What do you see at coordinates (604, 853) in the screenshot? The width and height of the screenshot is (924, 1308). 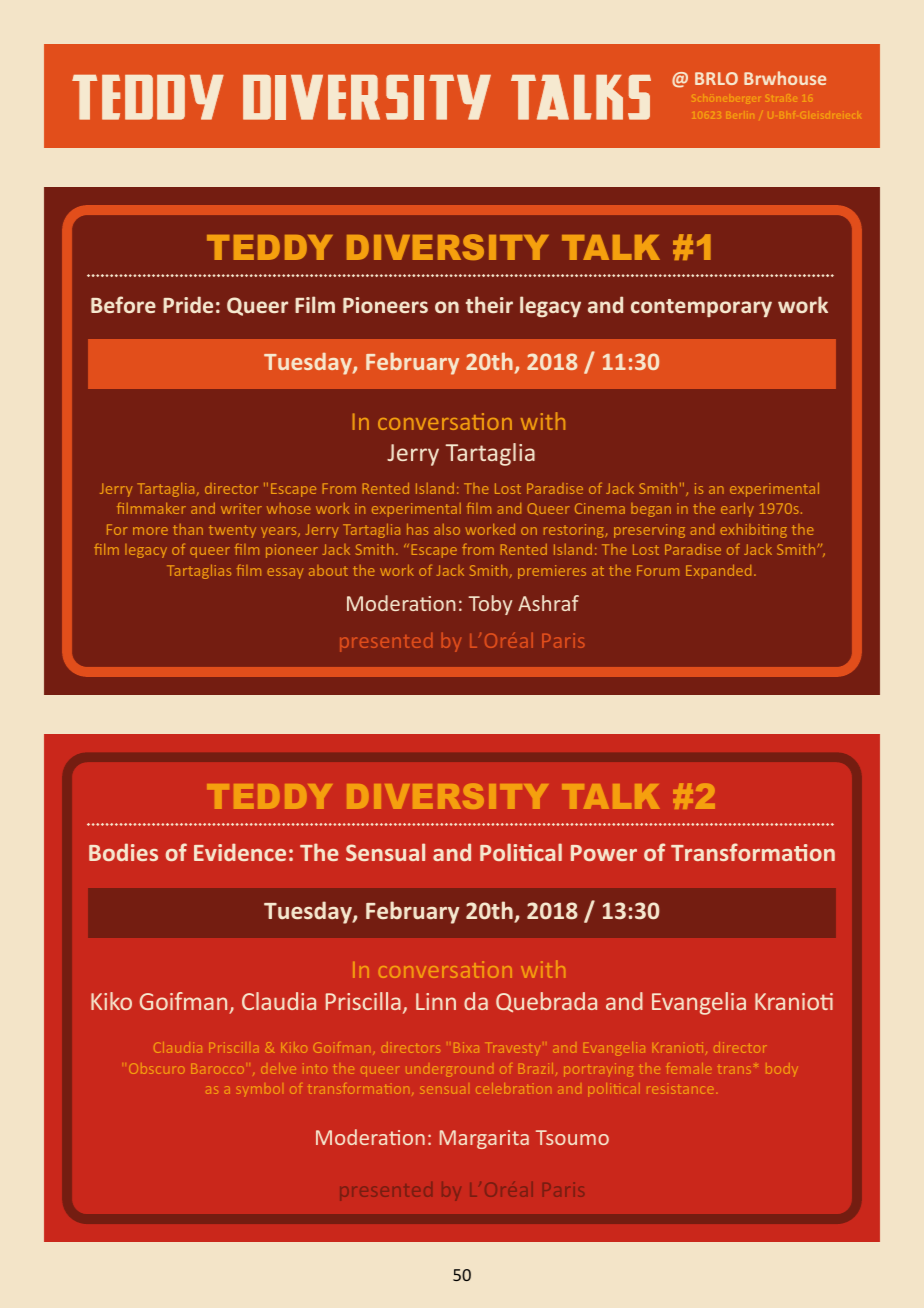 I see `Power` at bounding box center [604, 853].
